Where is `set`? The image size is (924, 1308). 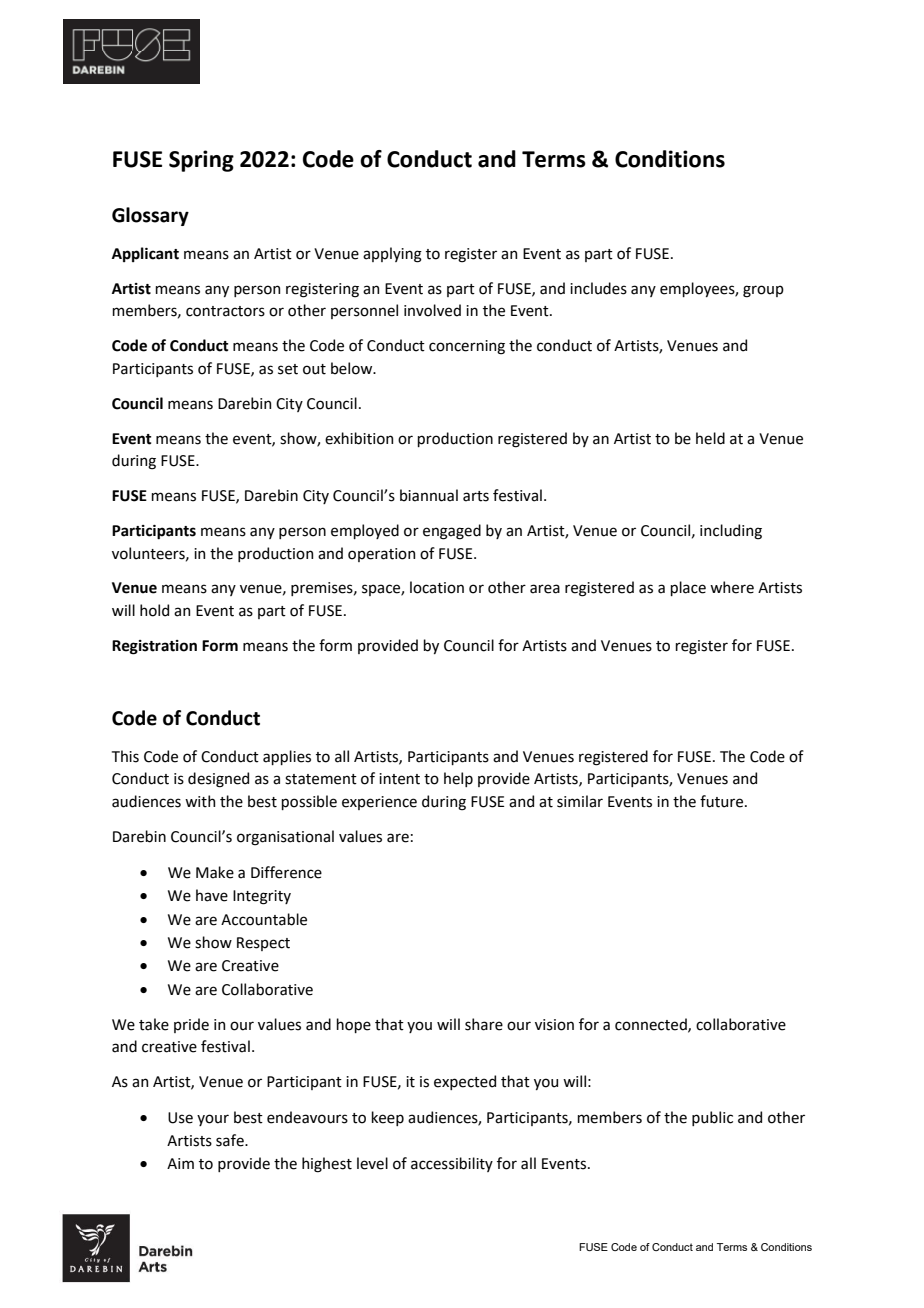 set is located at coordinates (288, 369).
